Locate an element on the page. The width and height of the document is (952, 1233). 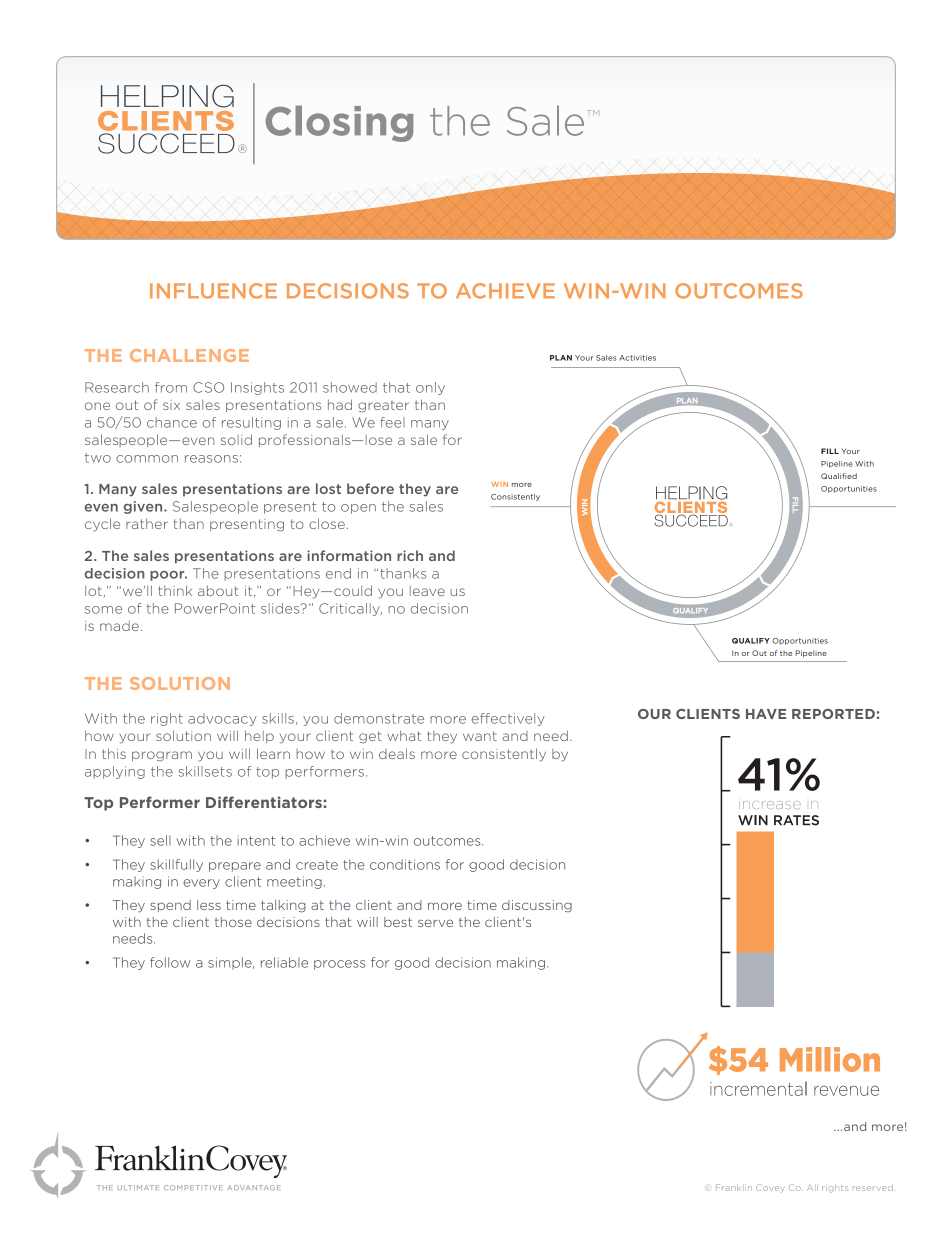
before is located at coordinates (370, 488).
